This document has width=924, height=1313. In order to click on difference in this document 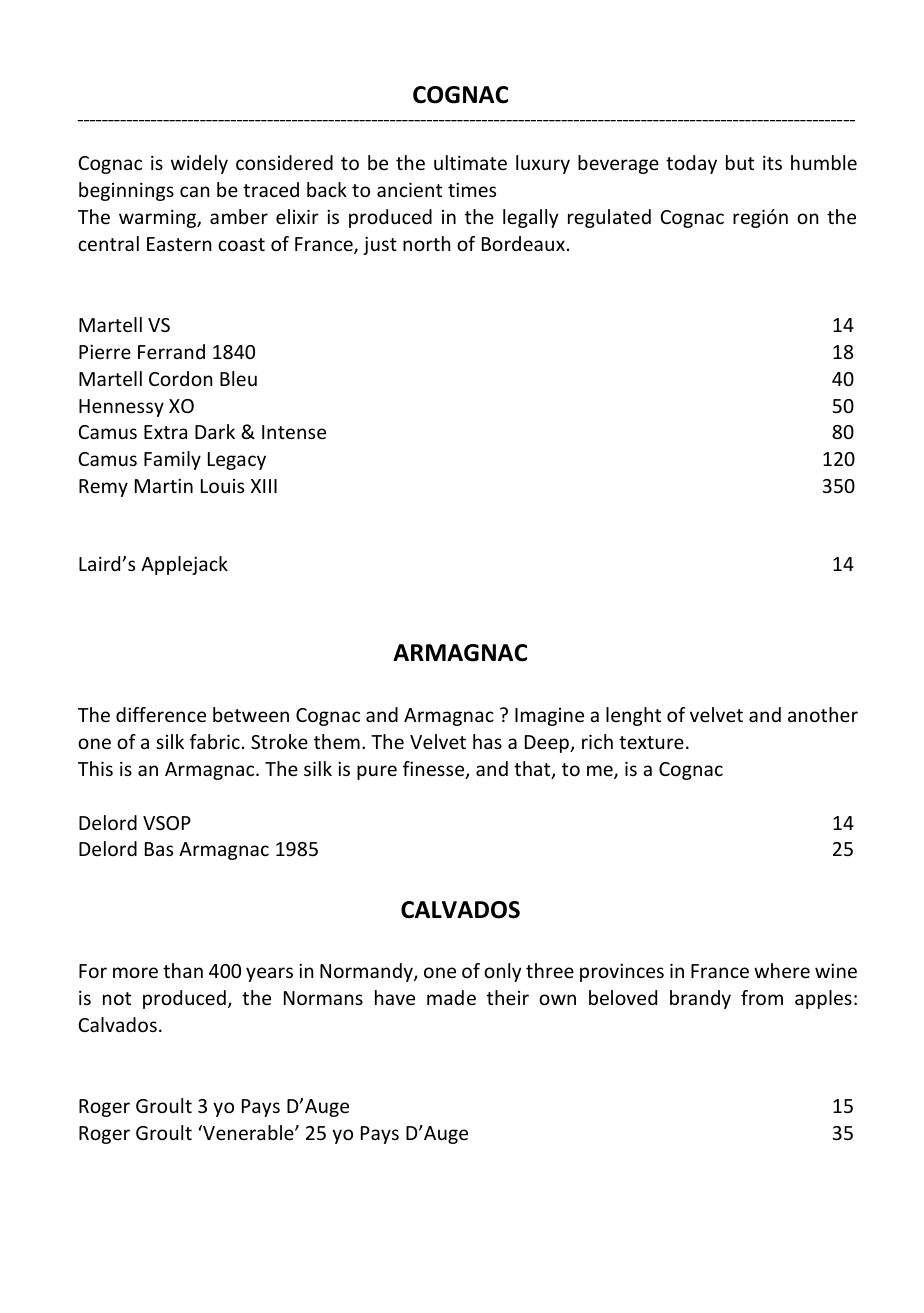, I will do `click(161, 714)`.
